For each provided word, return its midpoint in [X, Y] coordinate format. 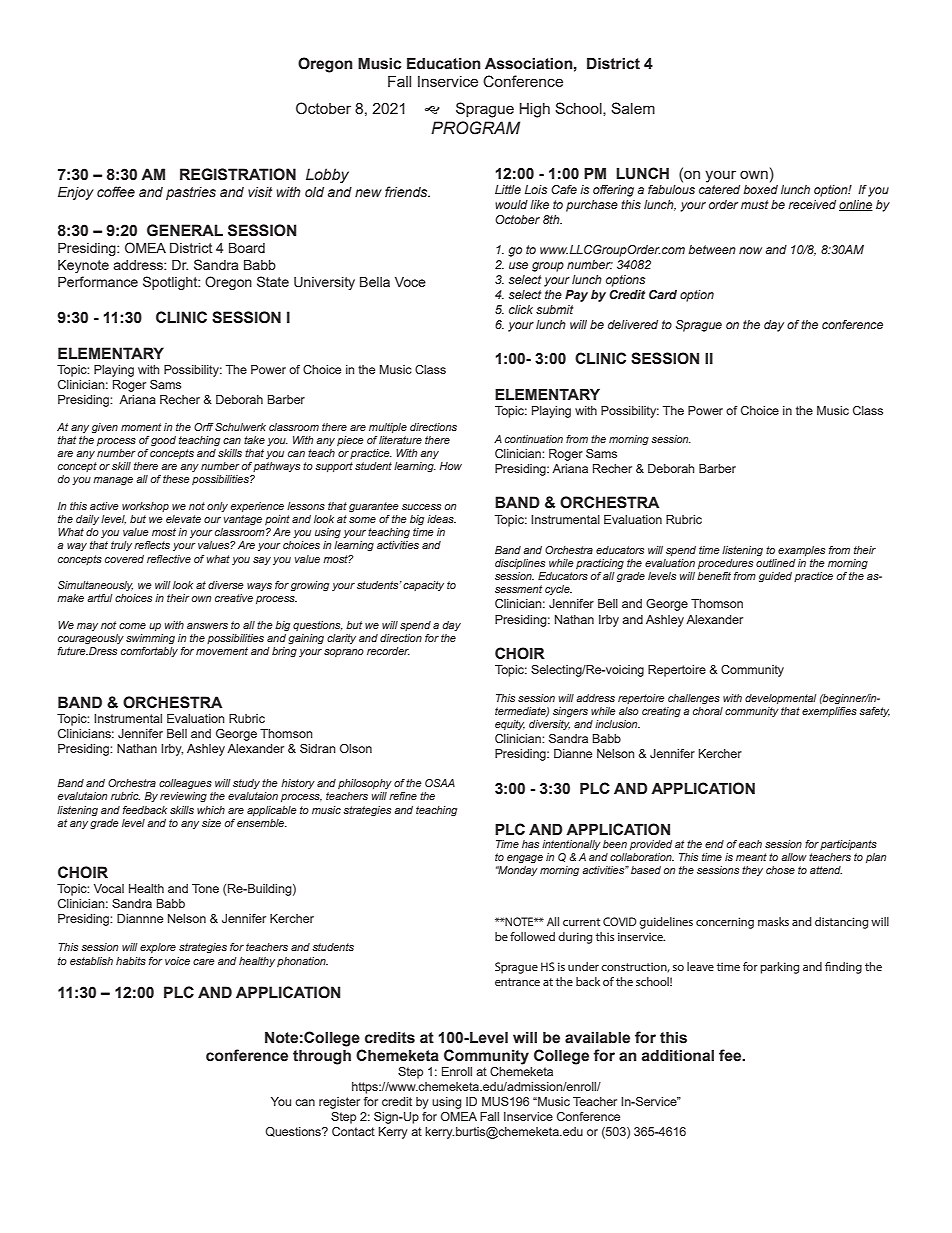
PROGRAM [475, 128]
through [322, 1057]
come [132, 626]
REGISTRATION [238, 174]
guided [775, 577]
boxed [760, 189]
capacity [423, 586]
